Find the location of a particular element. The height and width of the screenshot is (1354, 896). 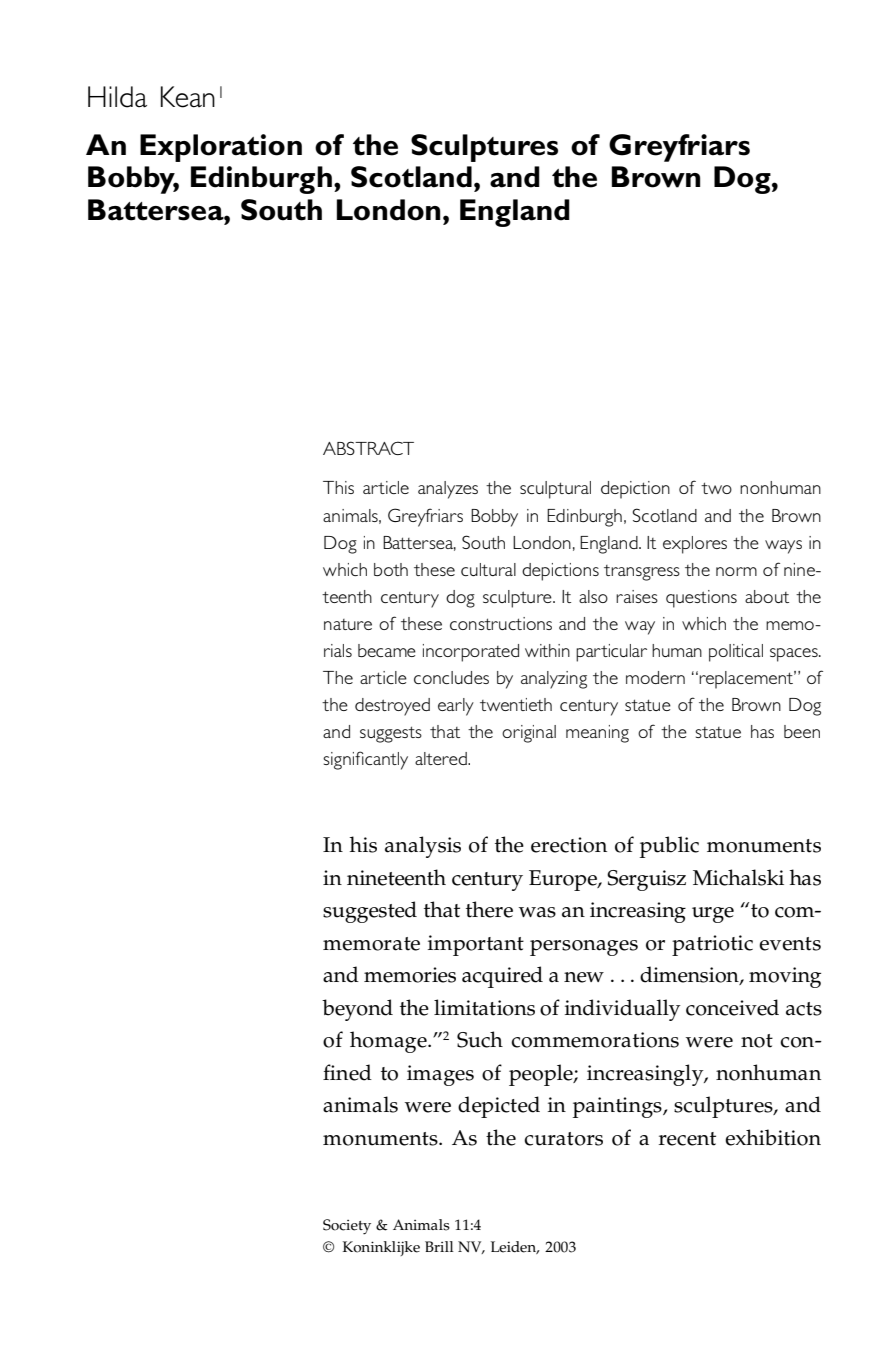

Hilda is located at coordinates (117, 97).
